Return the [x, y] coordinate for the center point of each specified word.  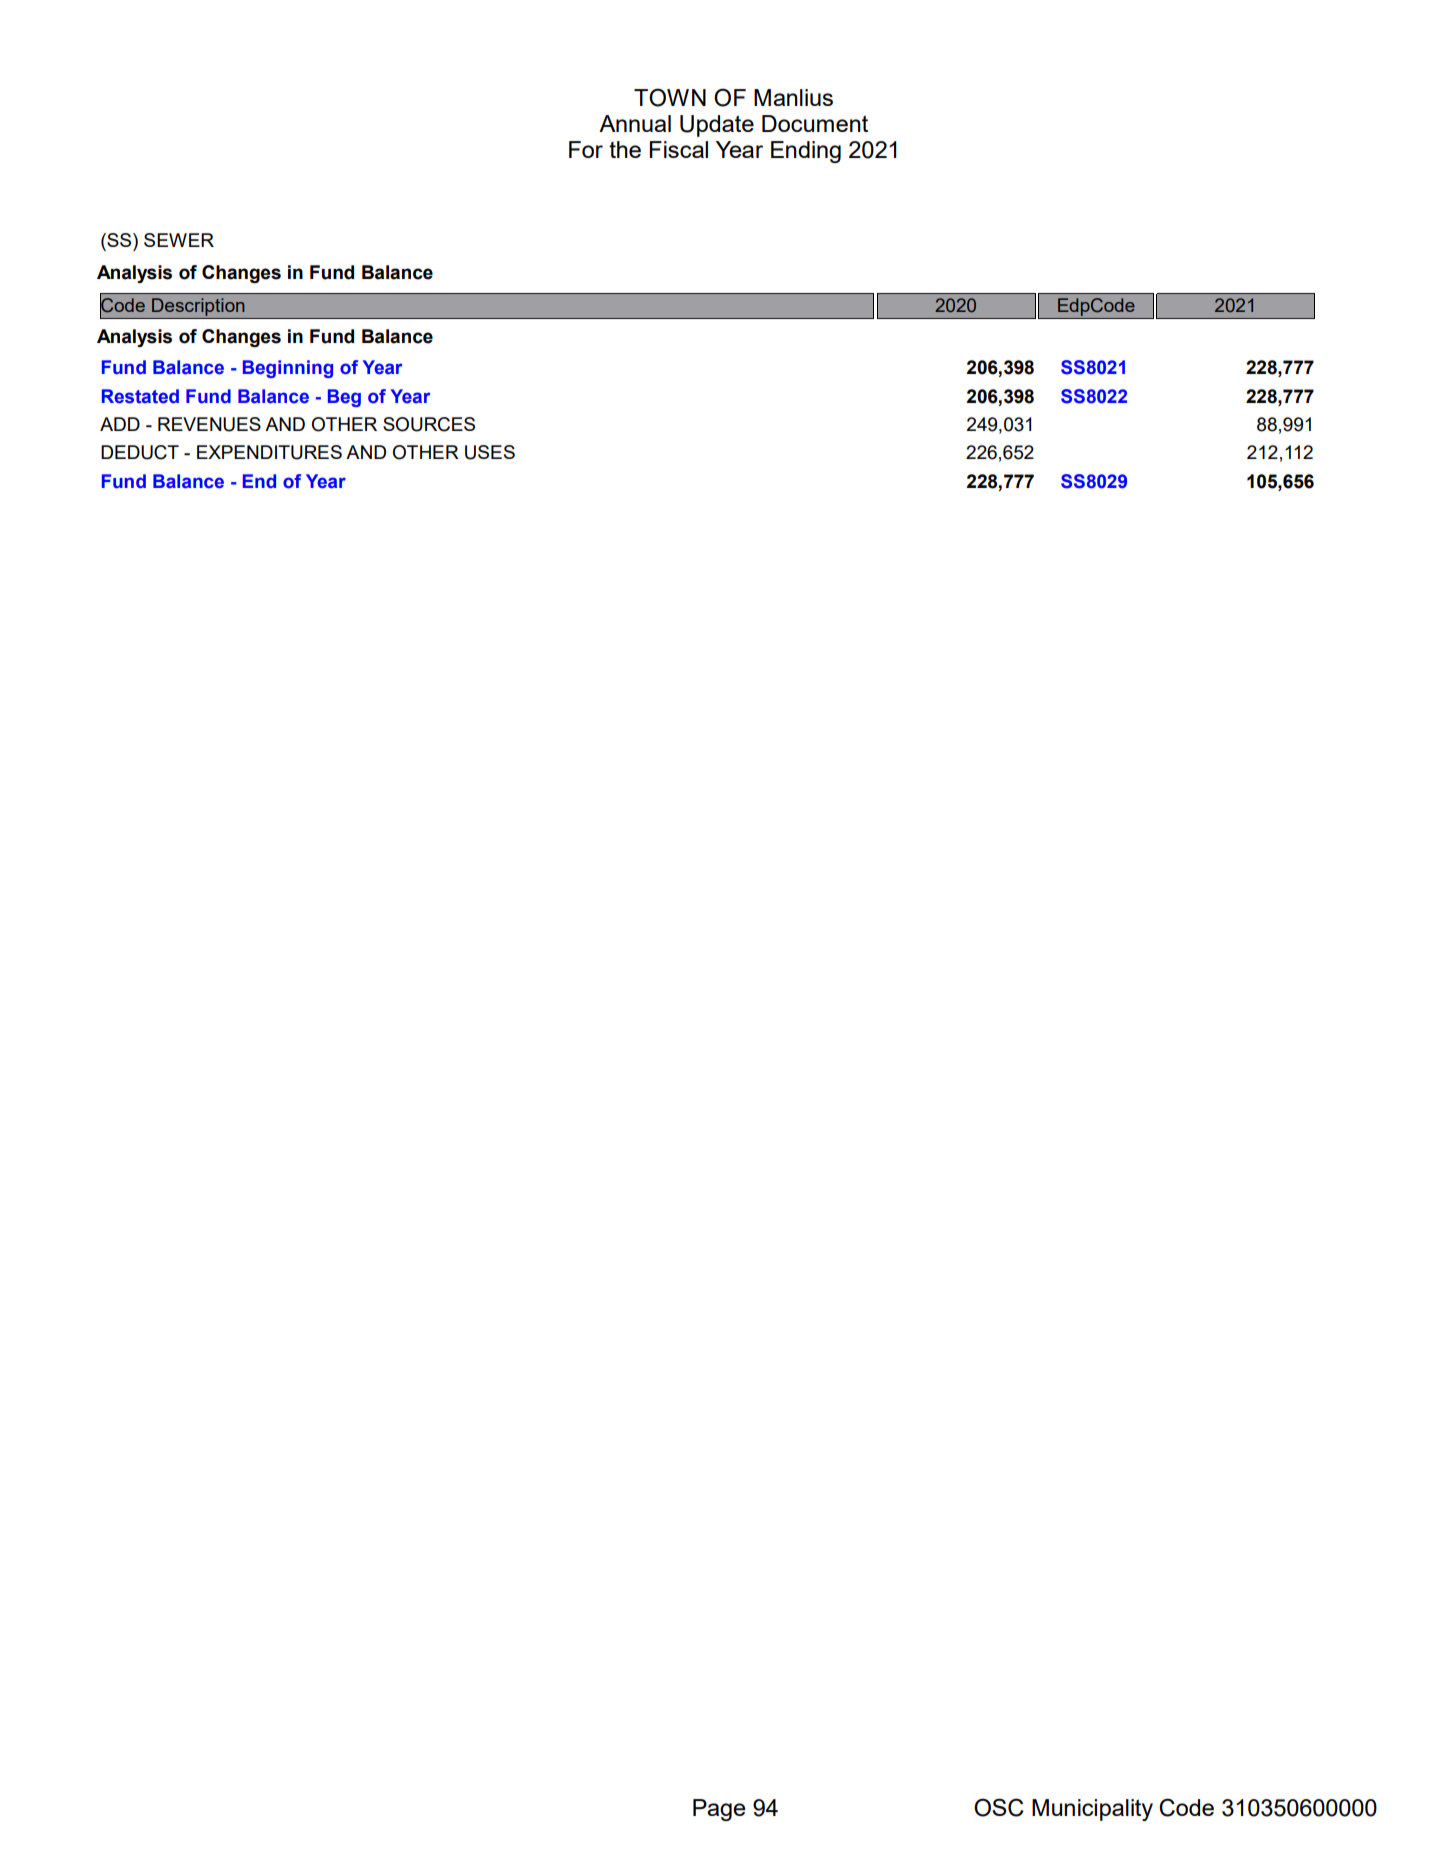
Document [815, 123]
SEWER [179, 240]
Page [719, 1810]
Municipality [1092, 1810]
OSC [999, 1807]
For [586, 149]
